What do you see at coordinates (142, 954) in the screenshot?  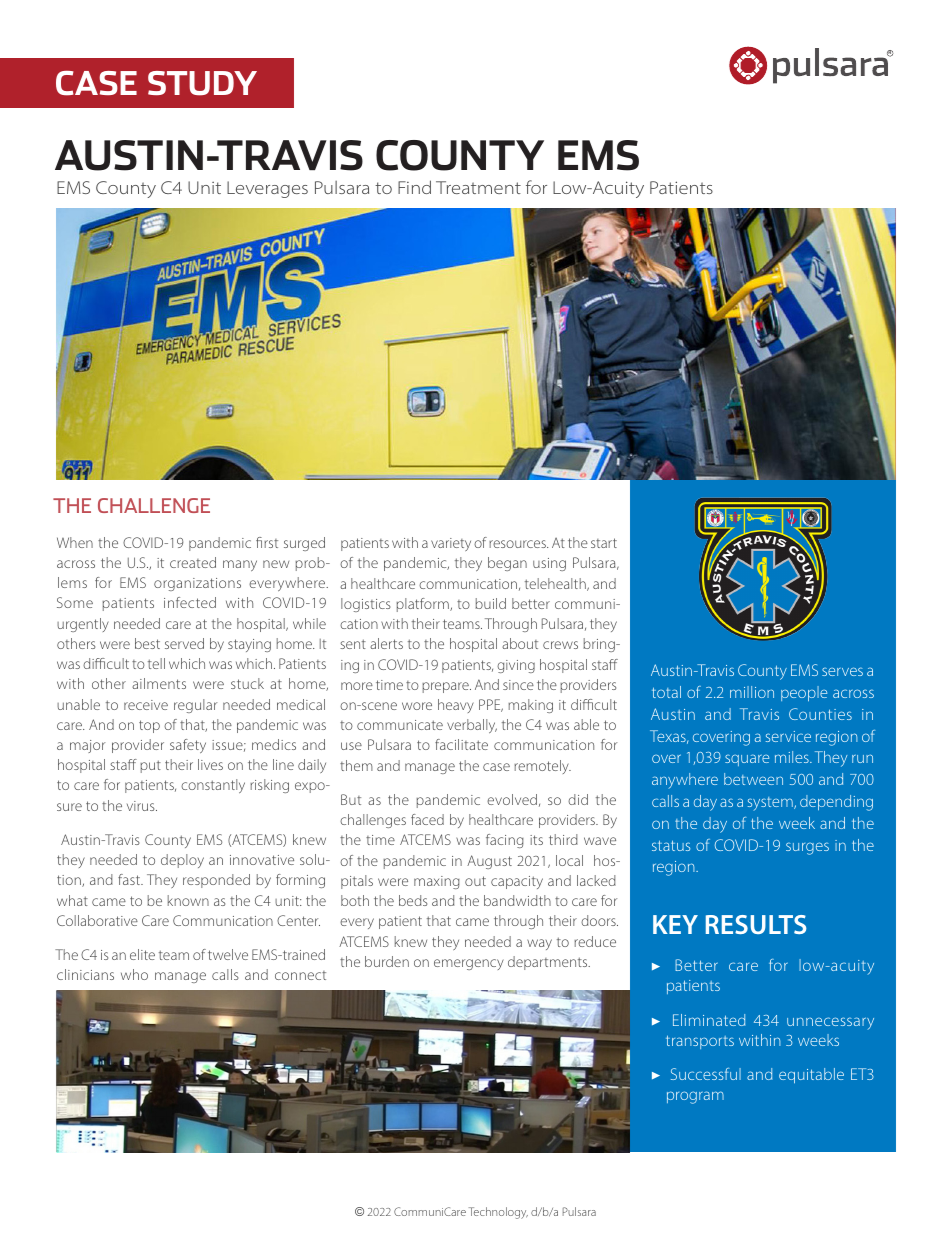 I see `elite` at bounding box center [142, 954].
